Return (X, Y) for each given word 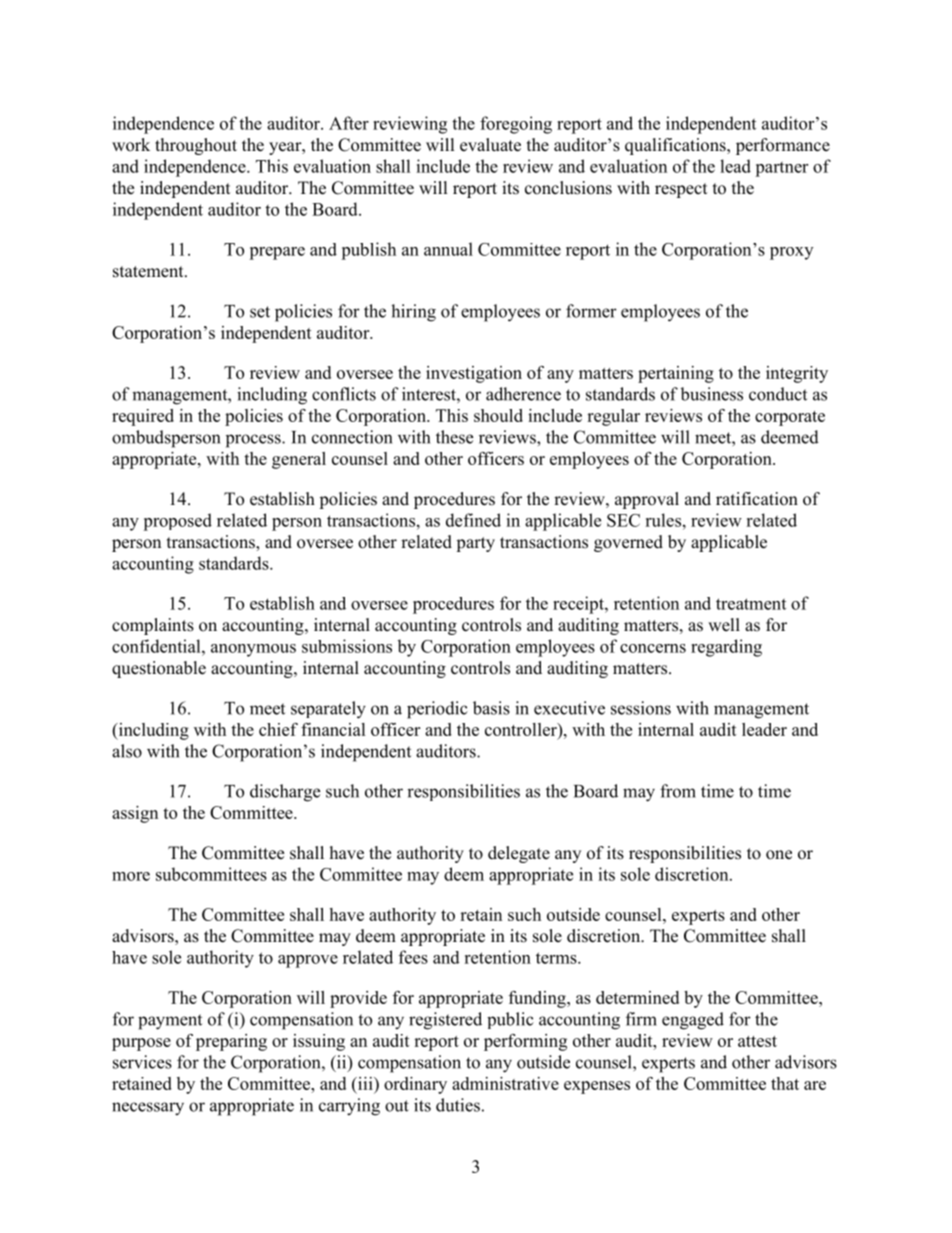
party (475, 544)
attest (757, 1041)
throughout (196, 146)
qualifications (676, 146)
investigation (474, 374)
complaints (153, 626)
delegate (519, 854)
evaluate (490, 145)
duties (458, 1105)
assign (135, 814)
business (711, 394)
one (779, 855)
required (143, 417)
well (724, 625)
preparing (231, 1042)
